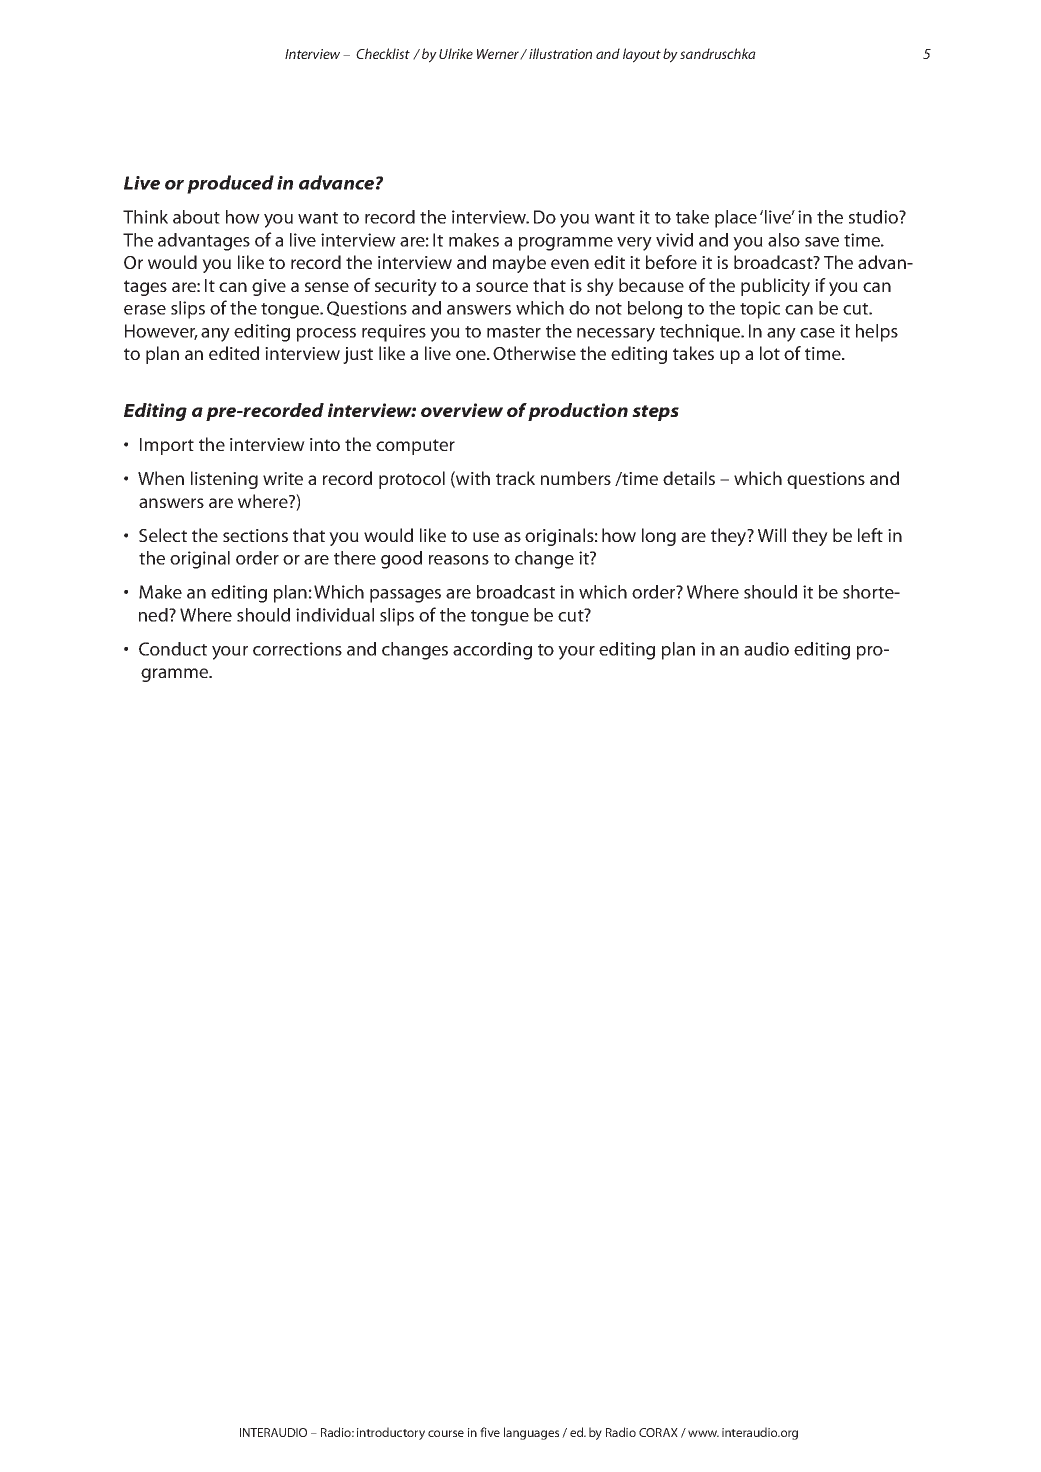 Image resolution: width=1041 pixels, height=1472 pixels. Describe the element at coordinates (230, 184) in the screenshot. I see `produced` at that location.
